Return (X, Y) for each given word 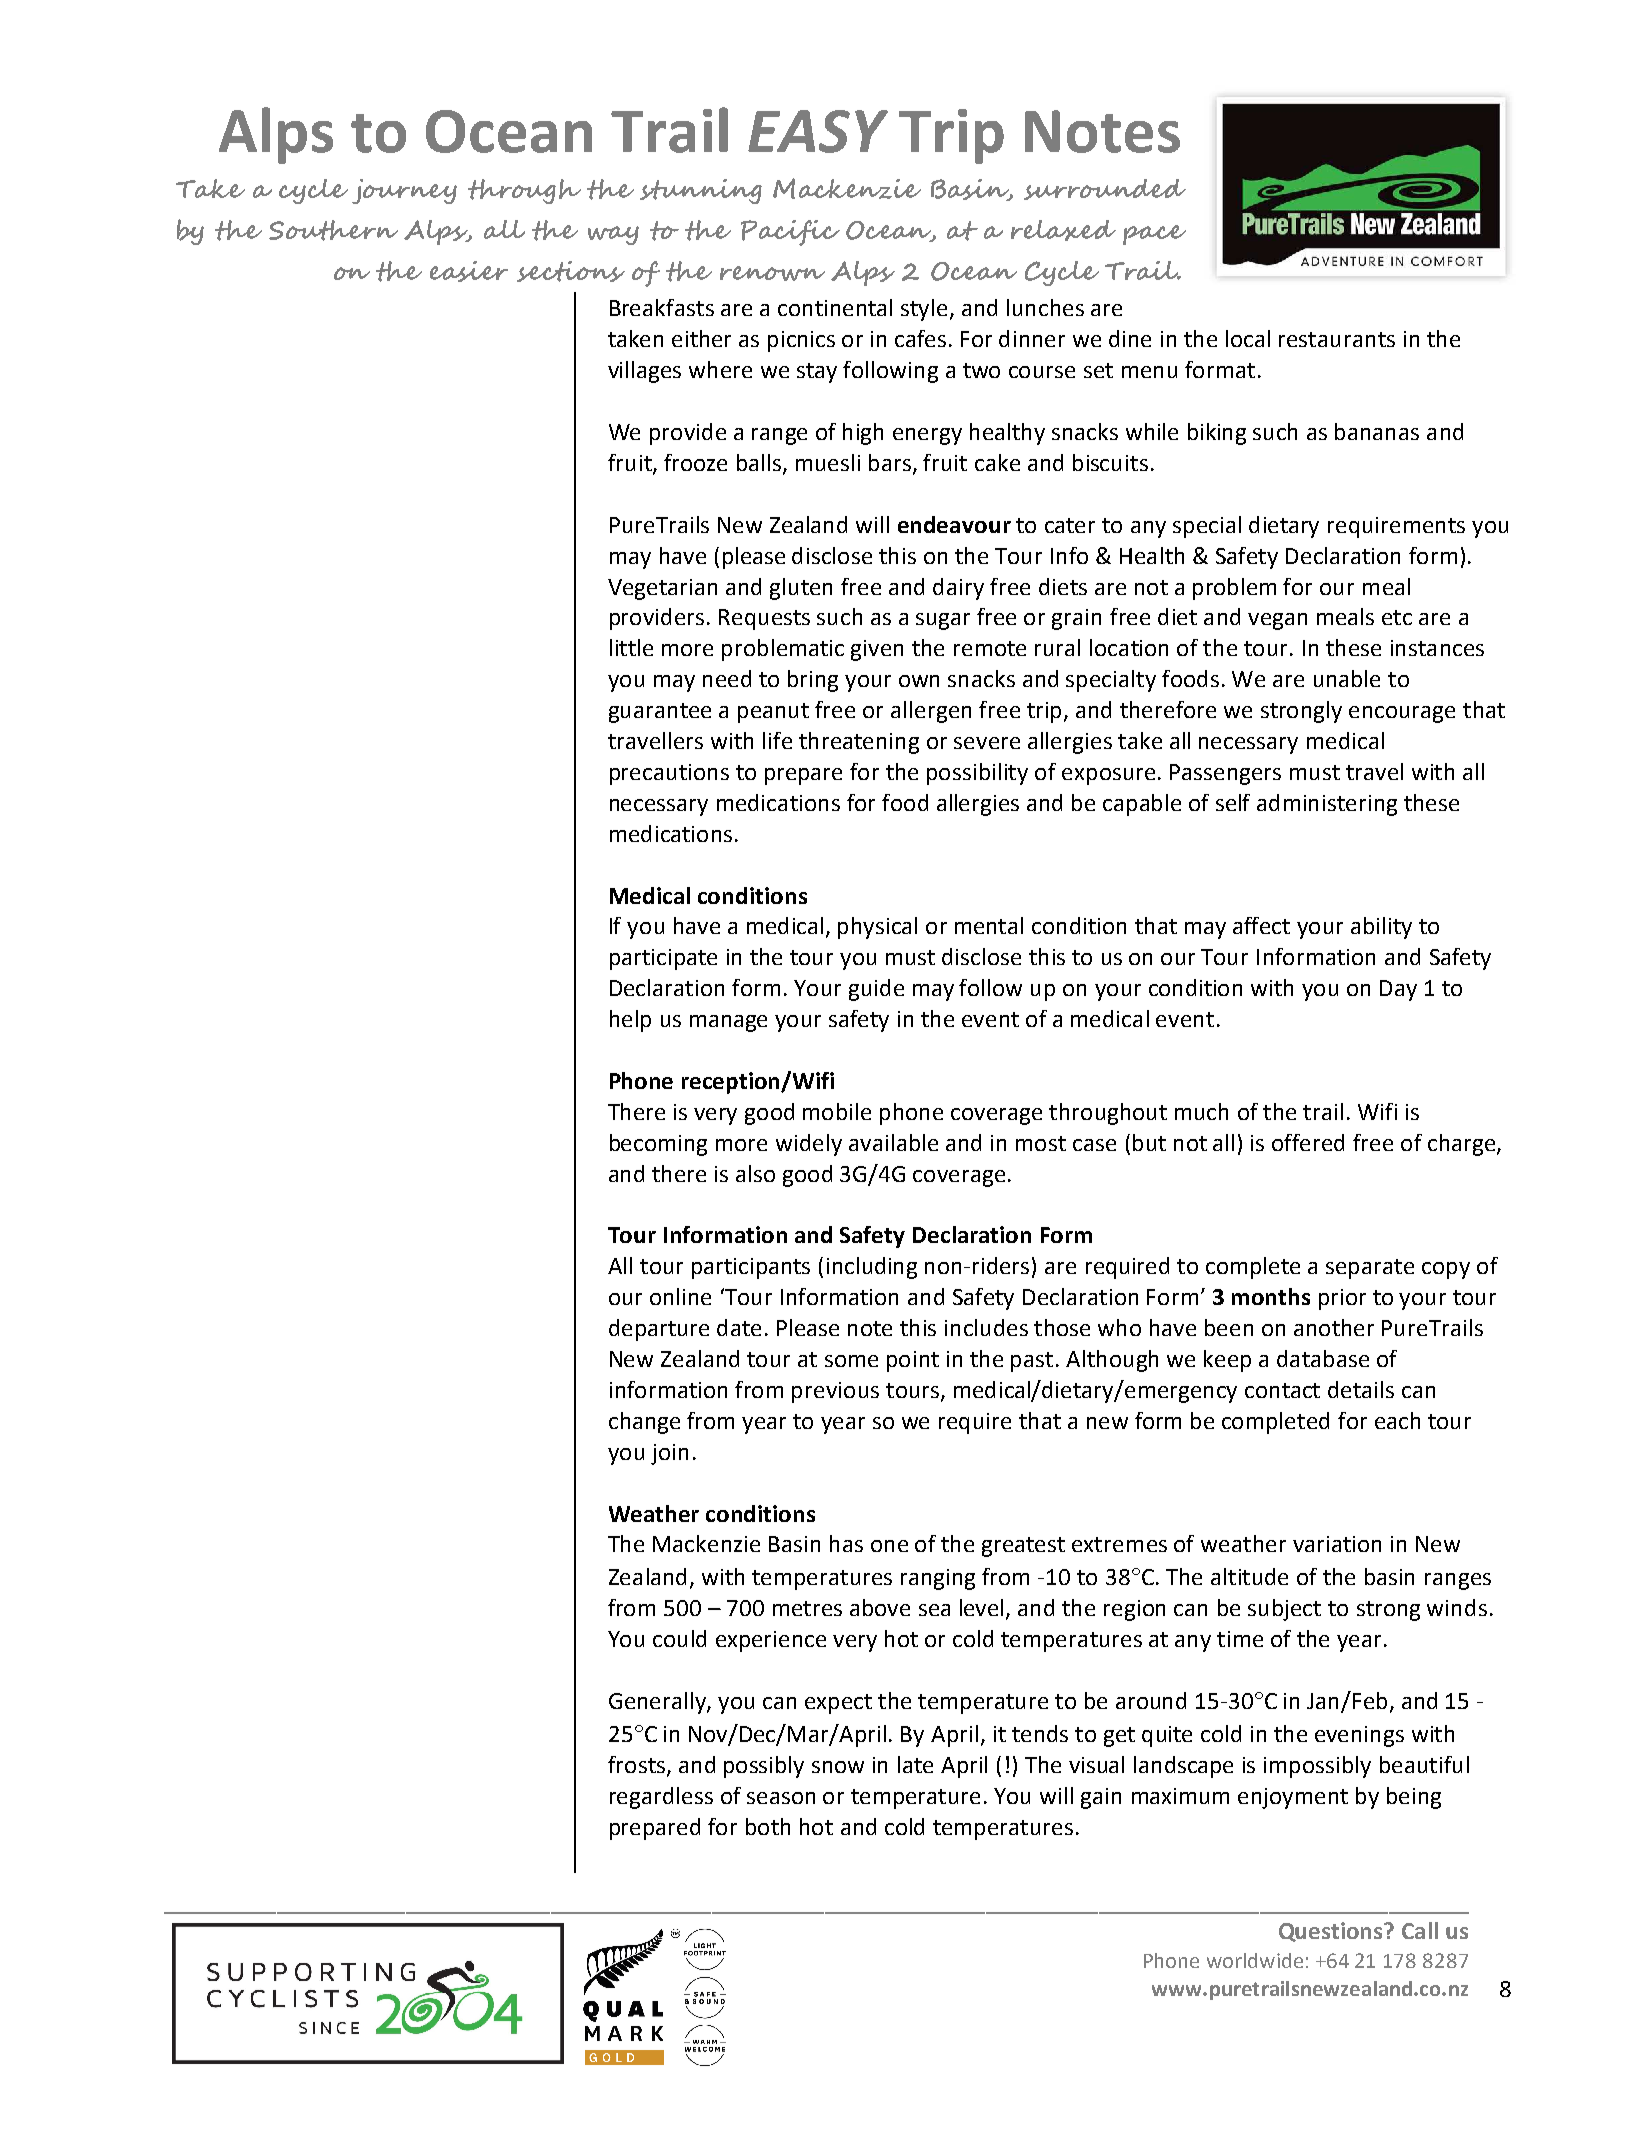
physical (877, 928)
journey (404, 191)
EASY (818, 131)
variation (1337, 1544)
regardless (661, 1798)
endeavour (954, 524)
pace (1154, 235)
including (872, 1268)
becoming (658, 1145)
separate (1370, 1269)
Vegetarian (662, 589)
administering (1327, 805)
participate (663, 959)
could (679, 1638)
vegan (1277, 621)
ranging (938, 1579)
